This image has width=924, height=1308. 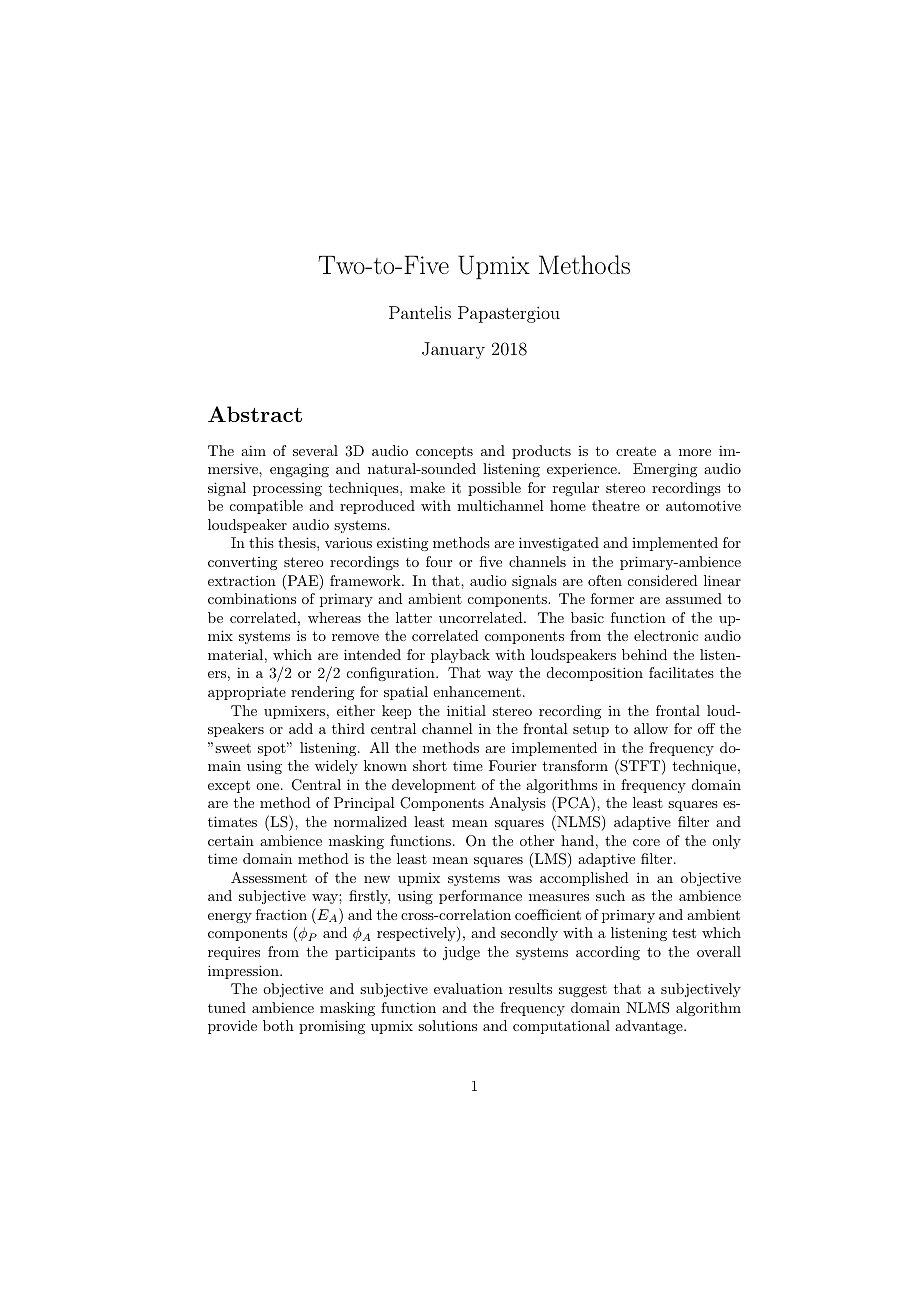 I want to click on January, so click(x=453, y=350).
